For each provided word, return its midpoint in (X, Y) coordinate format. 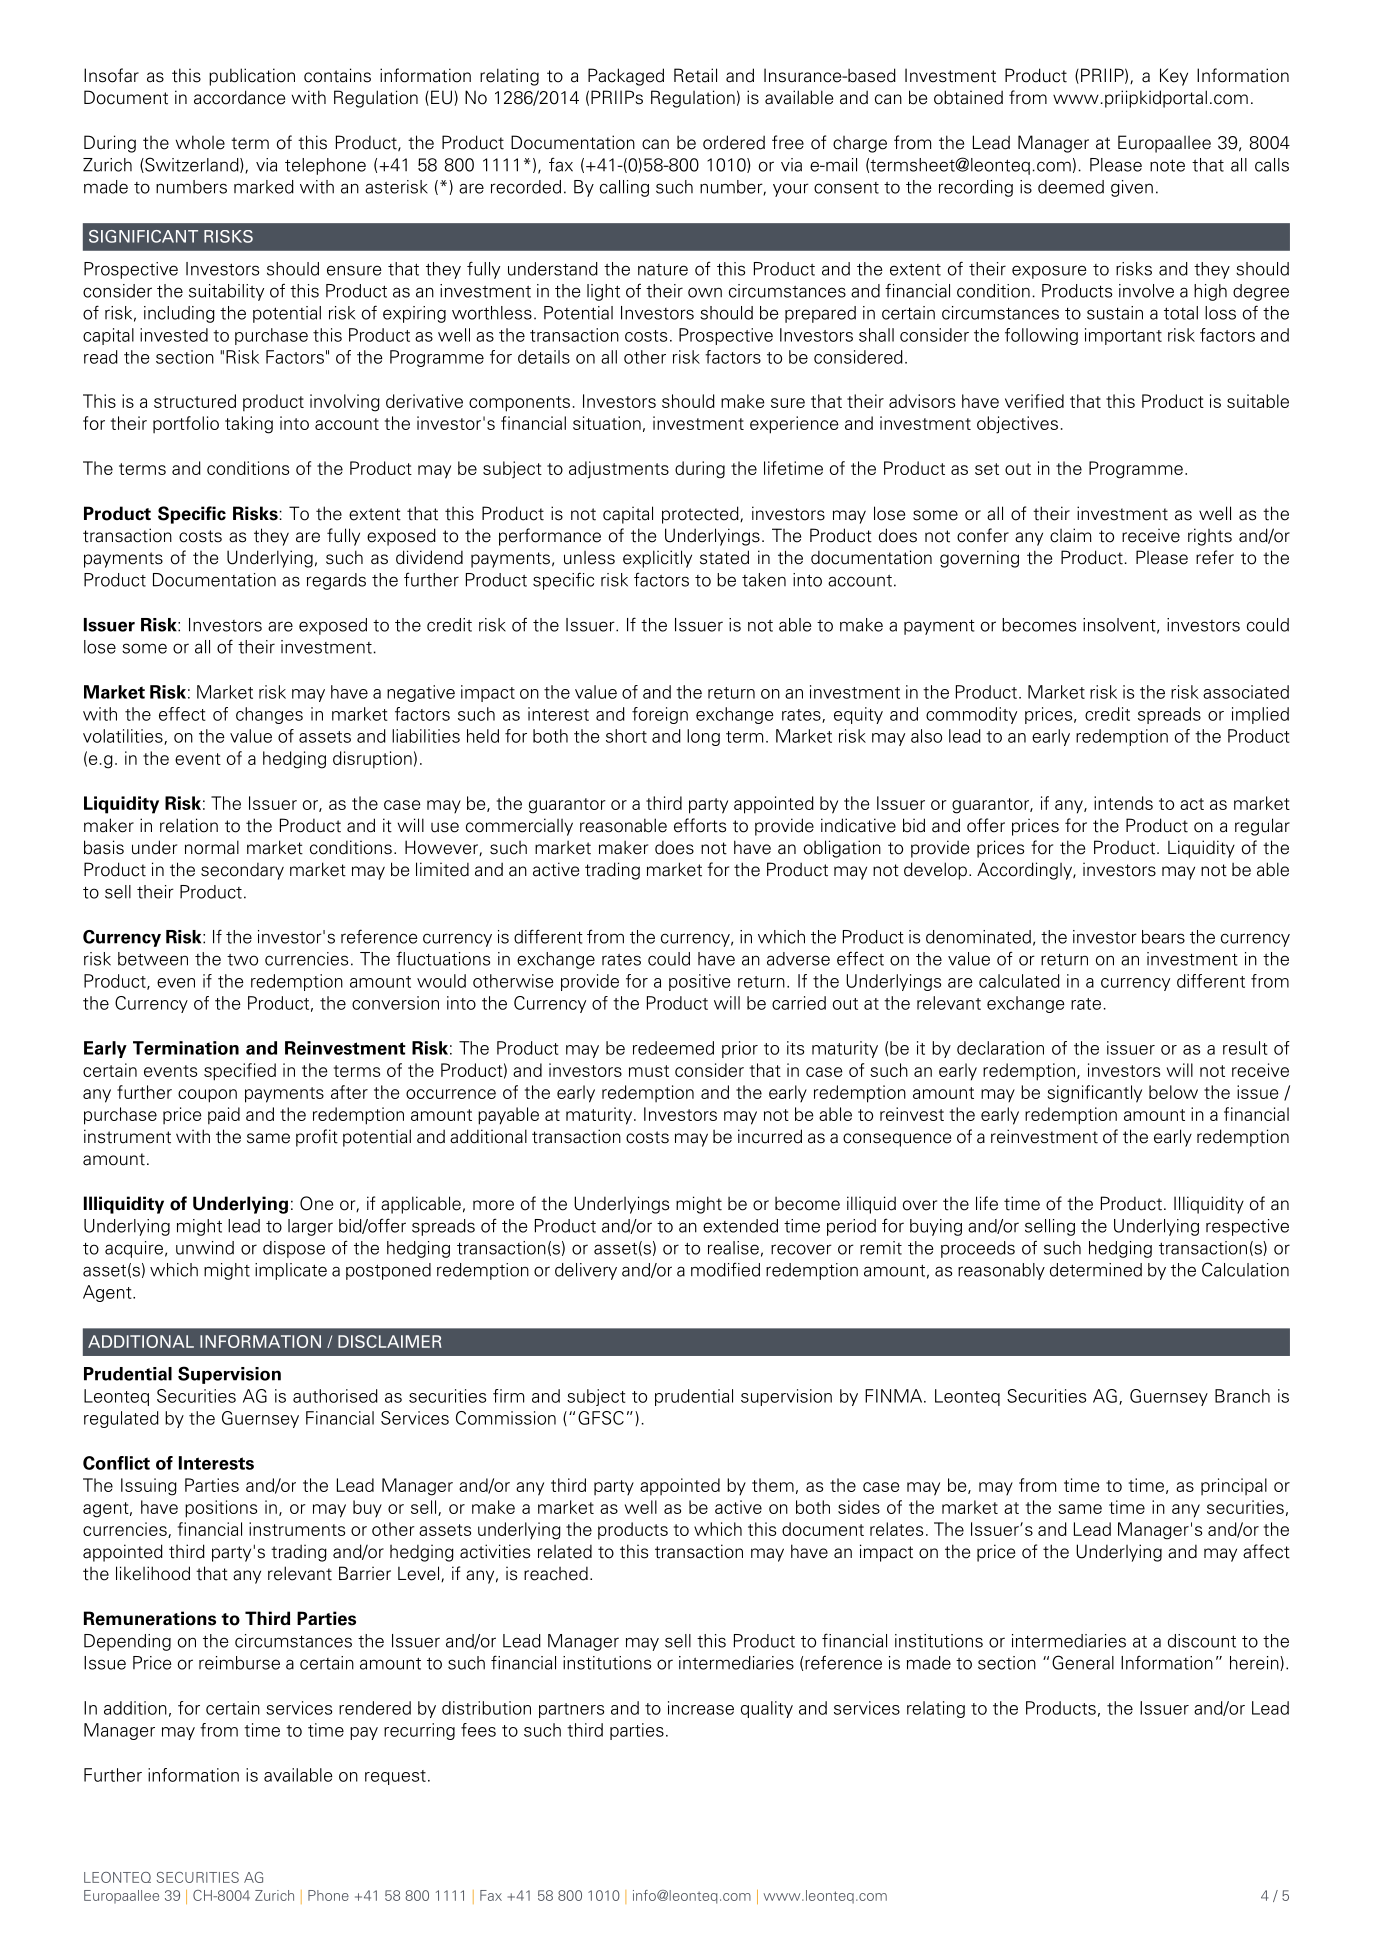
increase (701, 1708)
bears (1163, 937)
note (1167, 165)
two (242, 960)
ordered (734, 142)
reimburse (239, 1663)
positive (700, 982)
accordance (239, 97)
